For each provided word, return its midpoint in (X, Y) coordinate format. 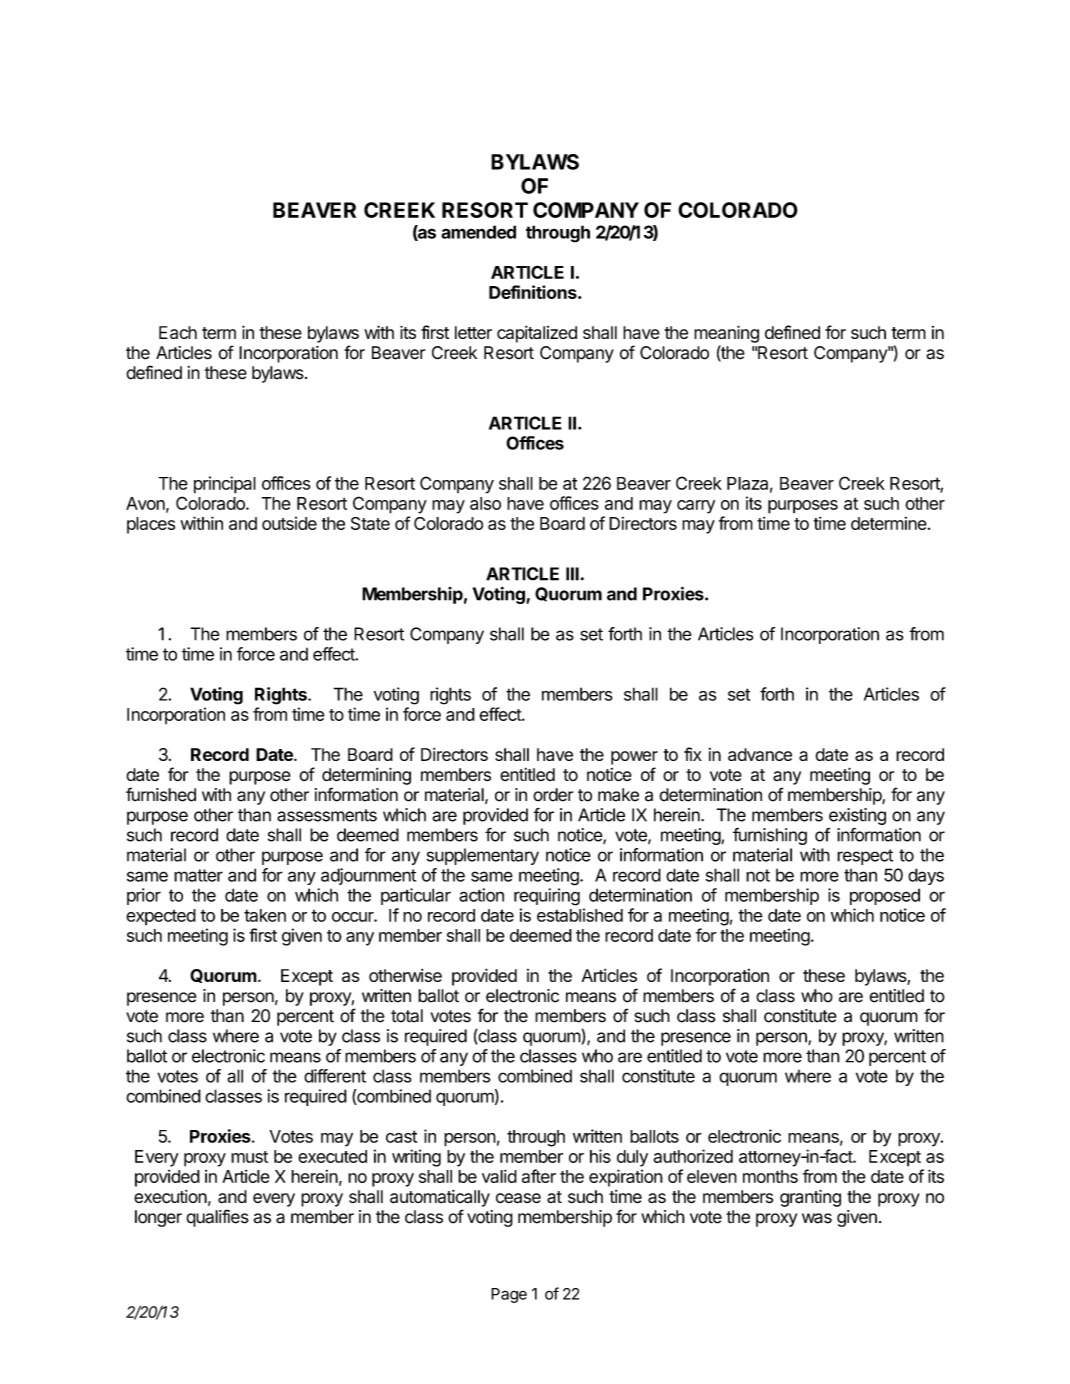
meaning (726, 334)
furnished (161, 794)
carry (696, 507)
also (485, 503)
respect (865, 857)
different (335, 1076)
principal (225, 485)
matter (198, 875)
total (407, 1016)
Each (178, 332)
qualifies (217, 1218)
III (572, 574)
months (770, 1176)
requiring (547, 897)
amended (478, 232)
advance (760, 754)
